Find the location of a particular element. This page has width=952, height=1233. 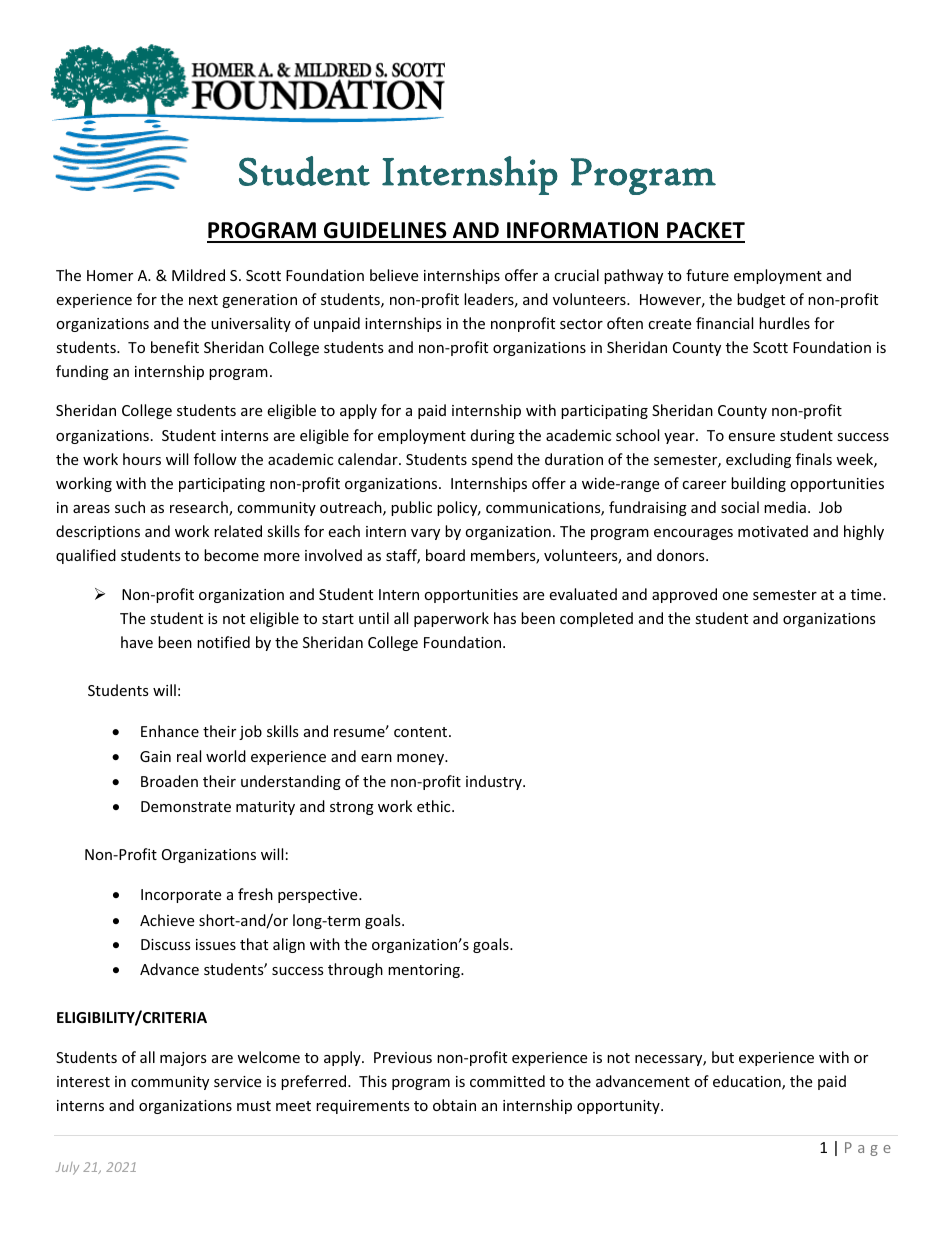

board is located at coordinates (445, 555).
